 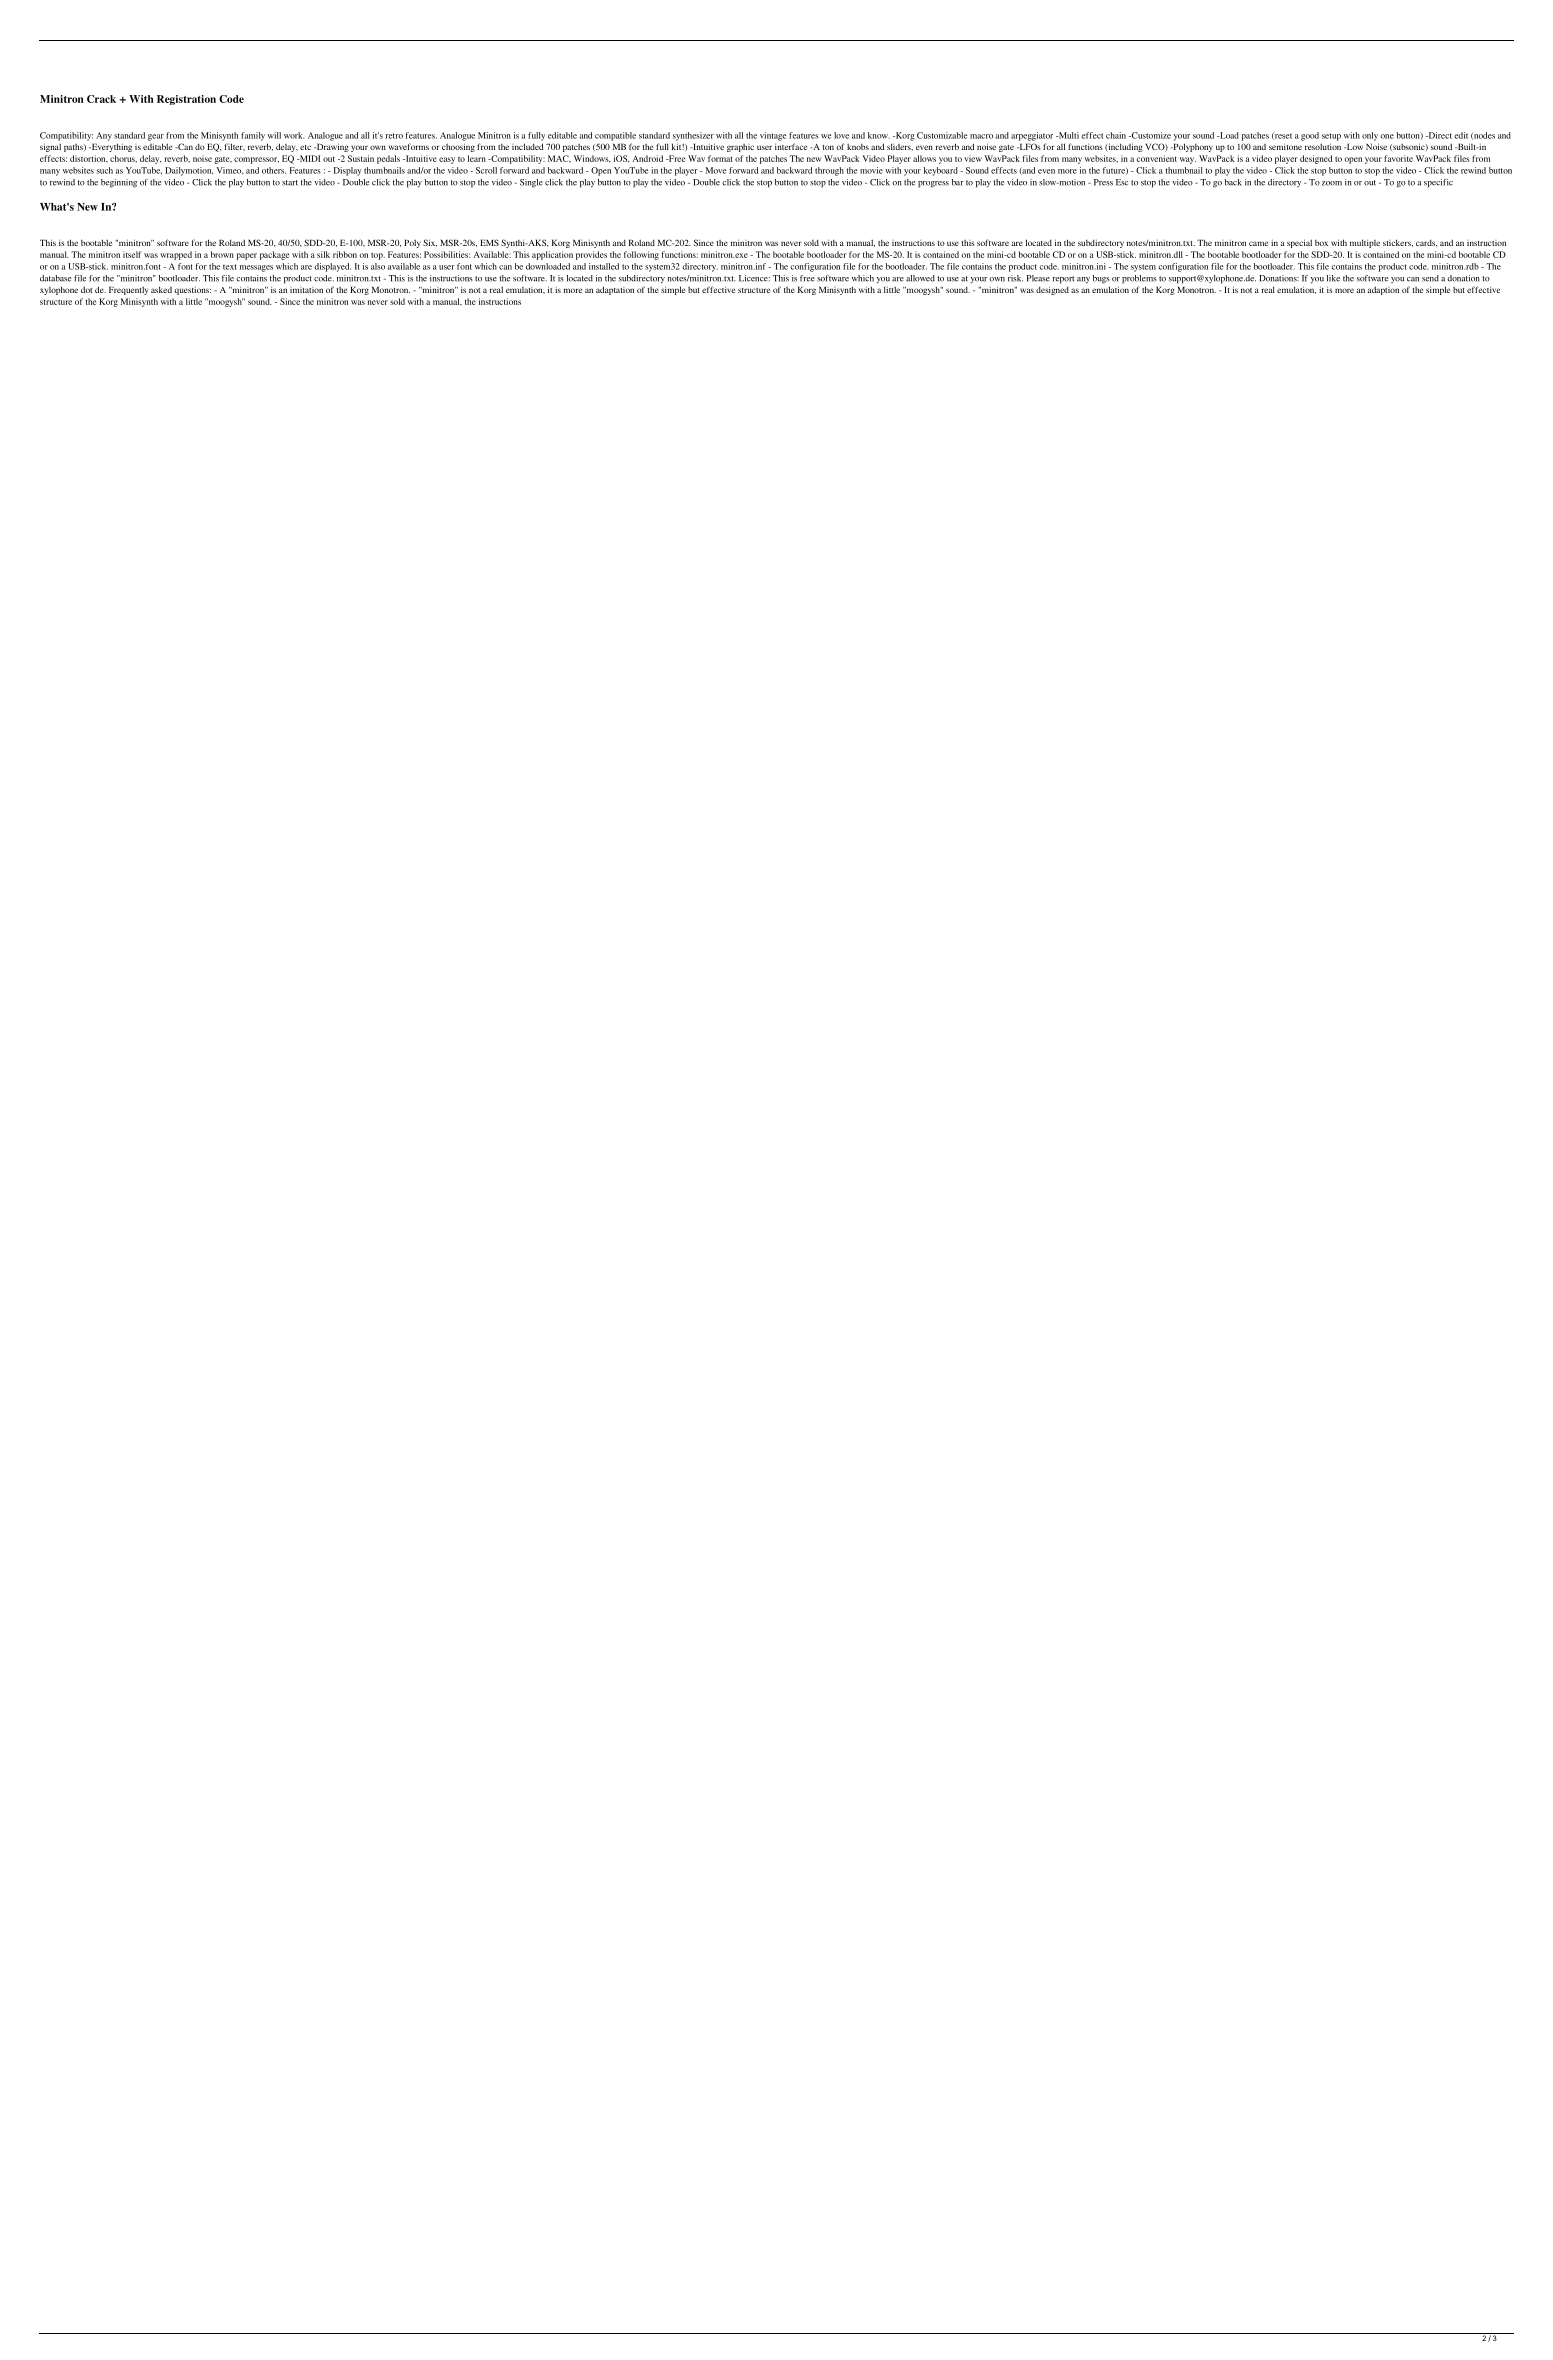 I want to click on following, so click(x=641, y=255).
